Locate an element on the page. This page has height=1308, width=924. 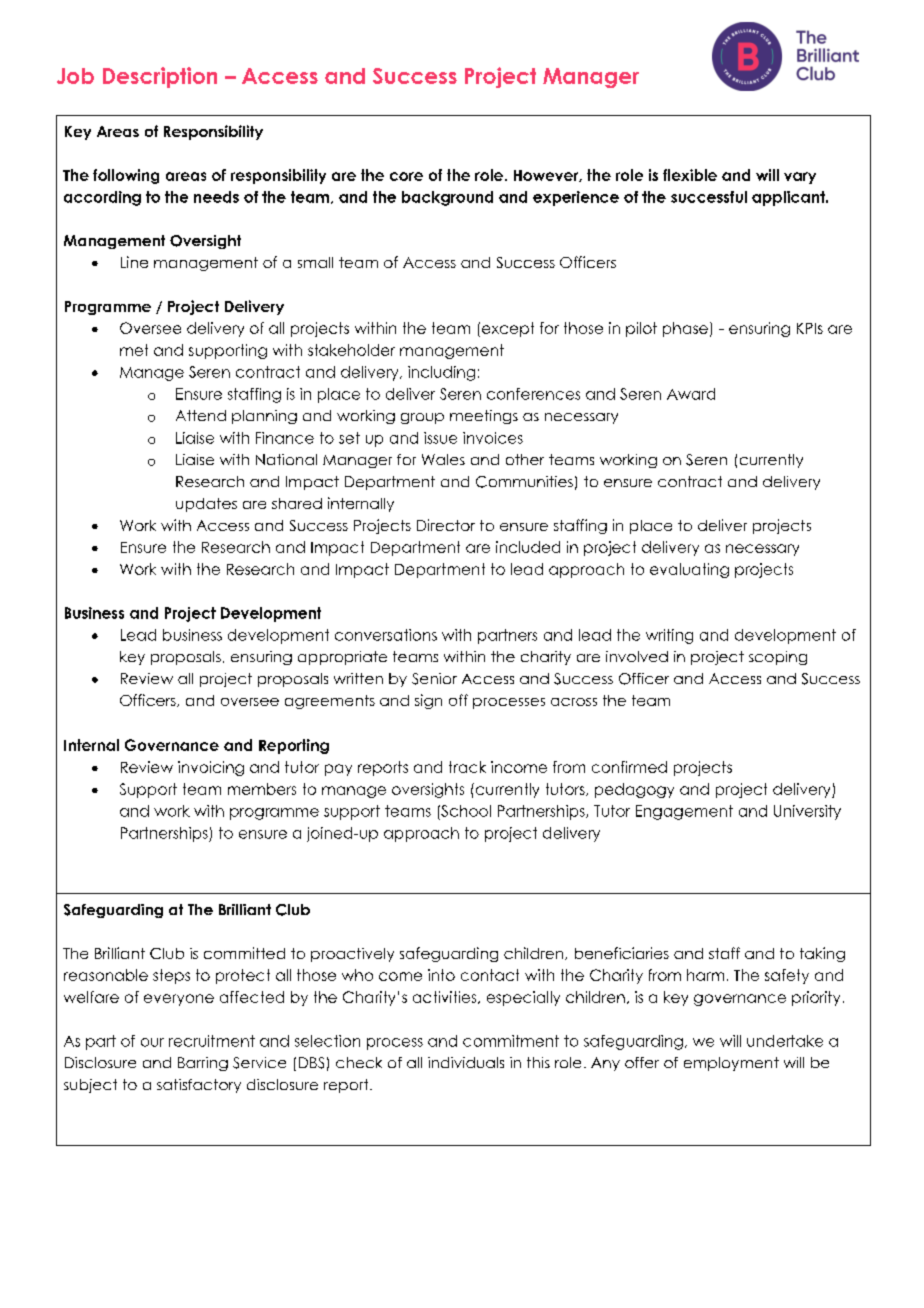
individuals is located at coordinates (466, 1062).
